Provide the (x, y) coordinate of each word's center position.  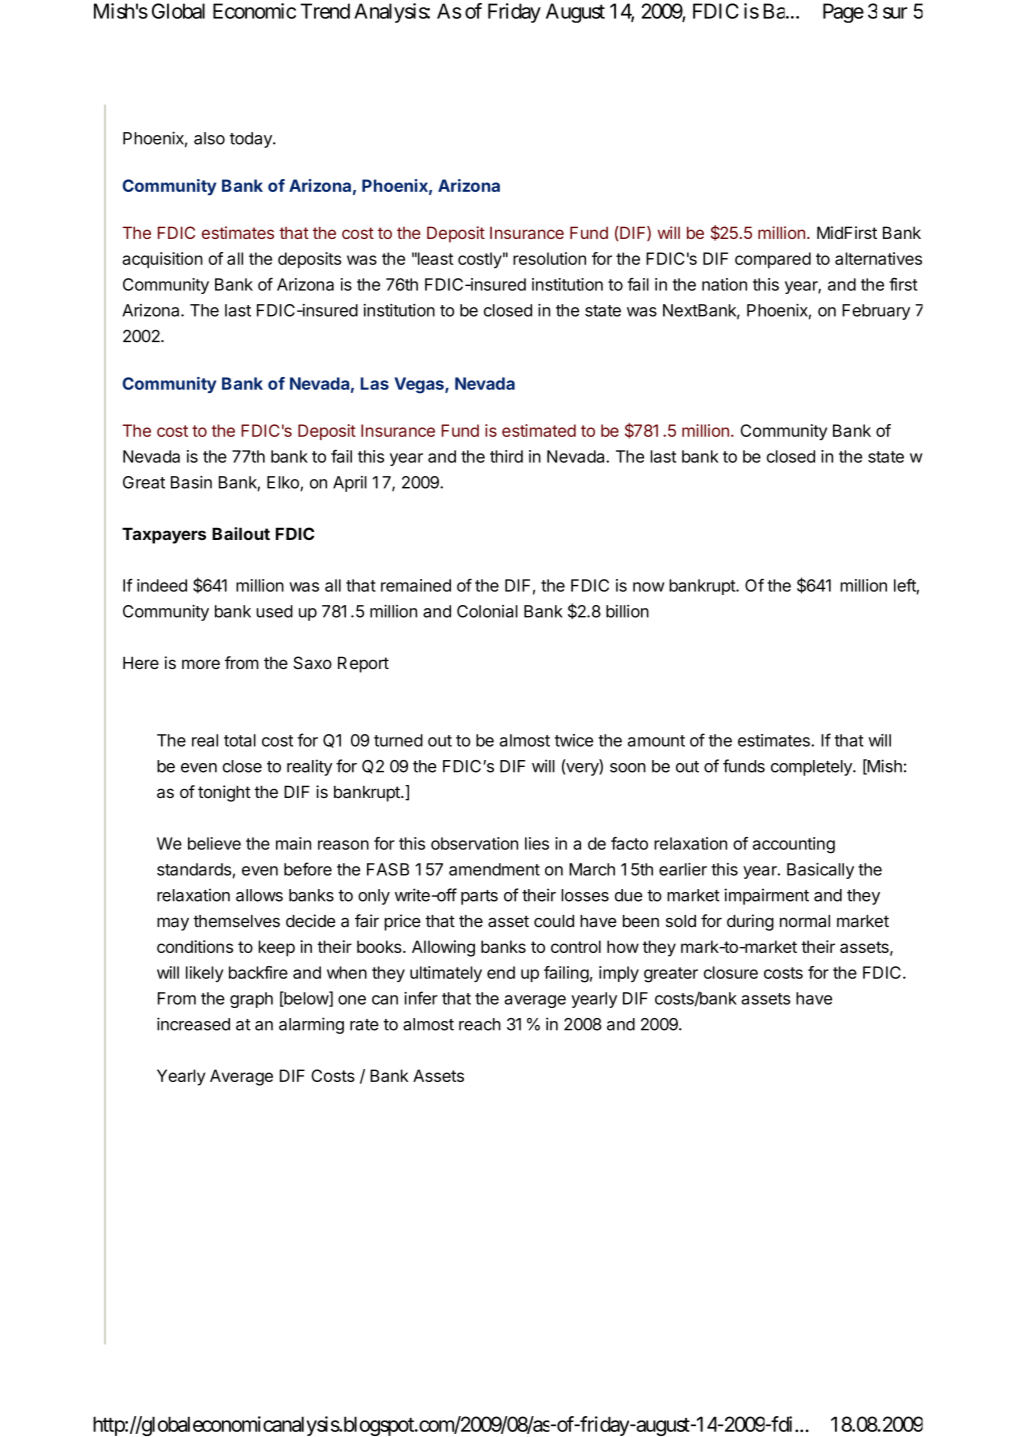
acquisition (162, 260)
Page (843, 13)
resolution (549, 258)
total (240, 740)
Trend (325, 11)
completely (812, 768)
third (506, 456)
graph (251, 1000)
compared (773, 260)
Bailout (241, 533)
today (252, 140)
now (649, 587)
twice (574, 740)
